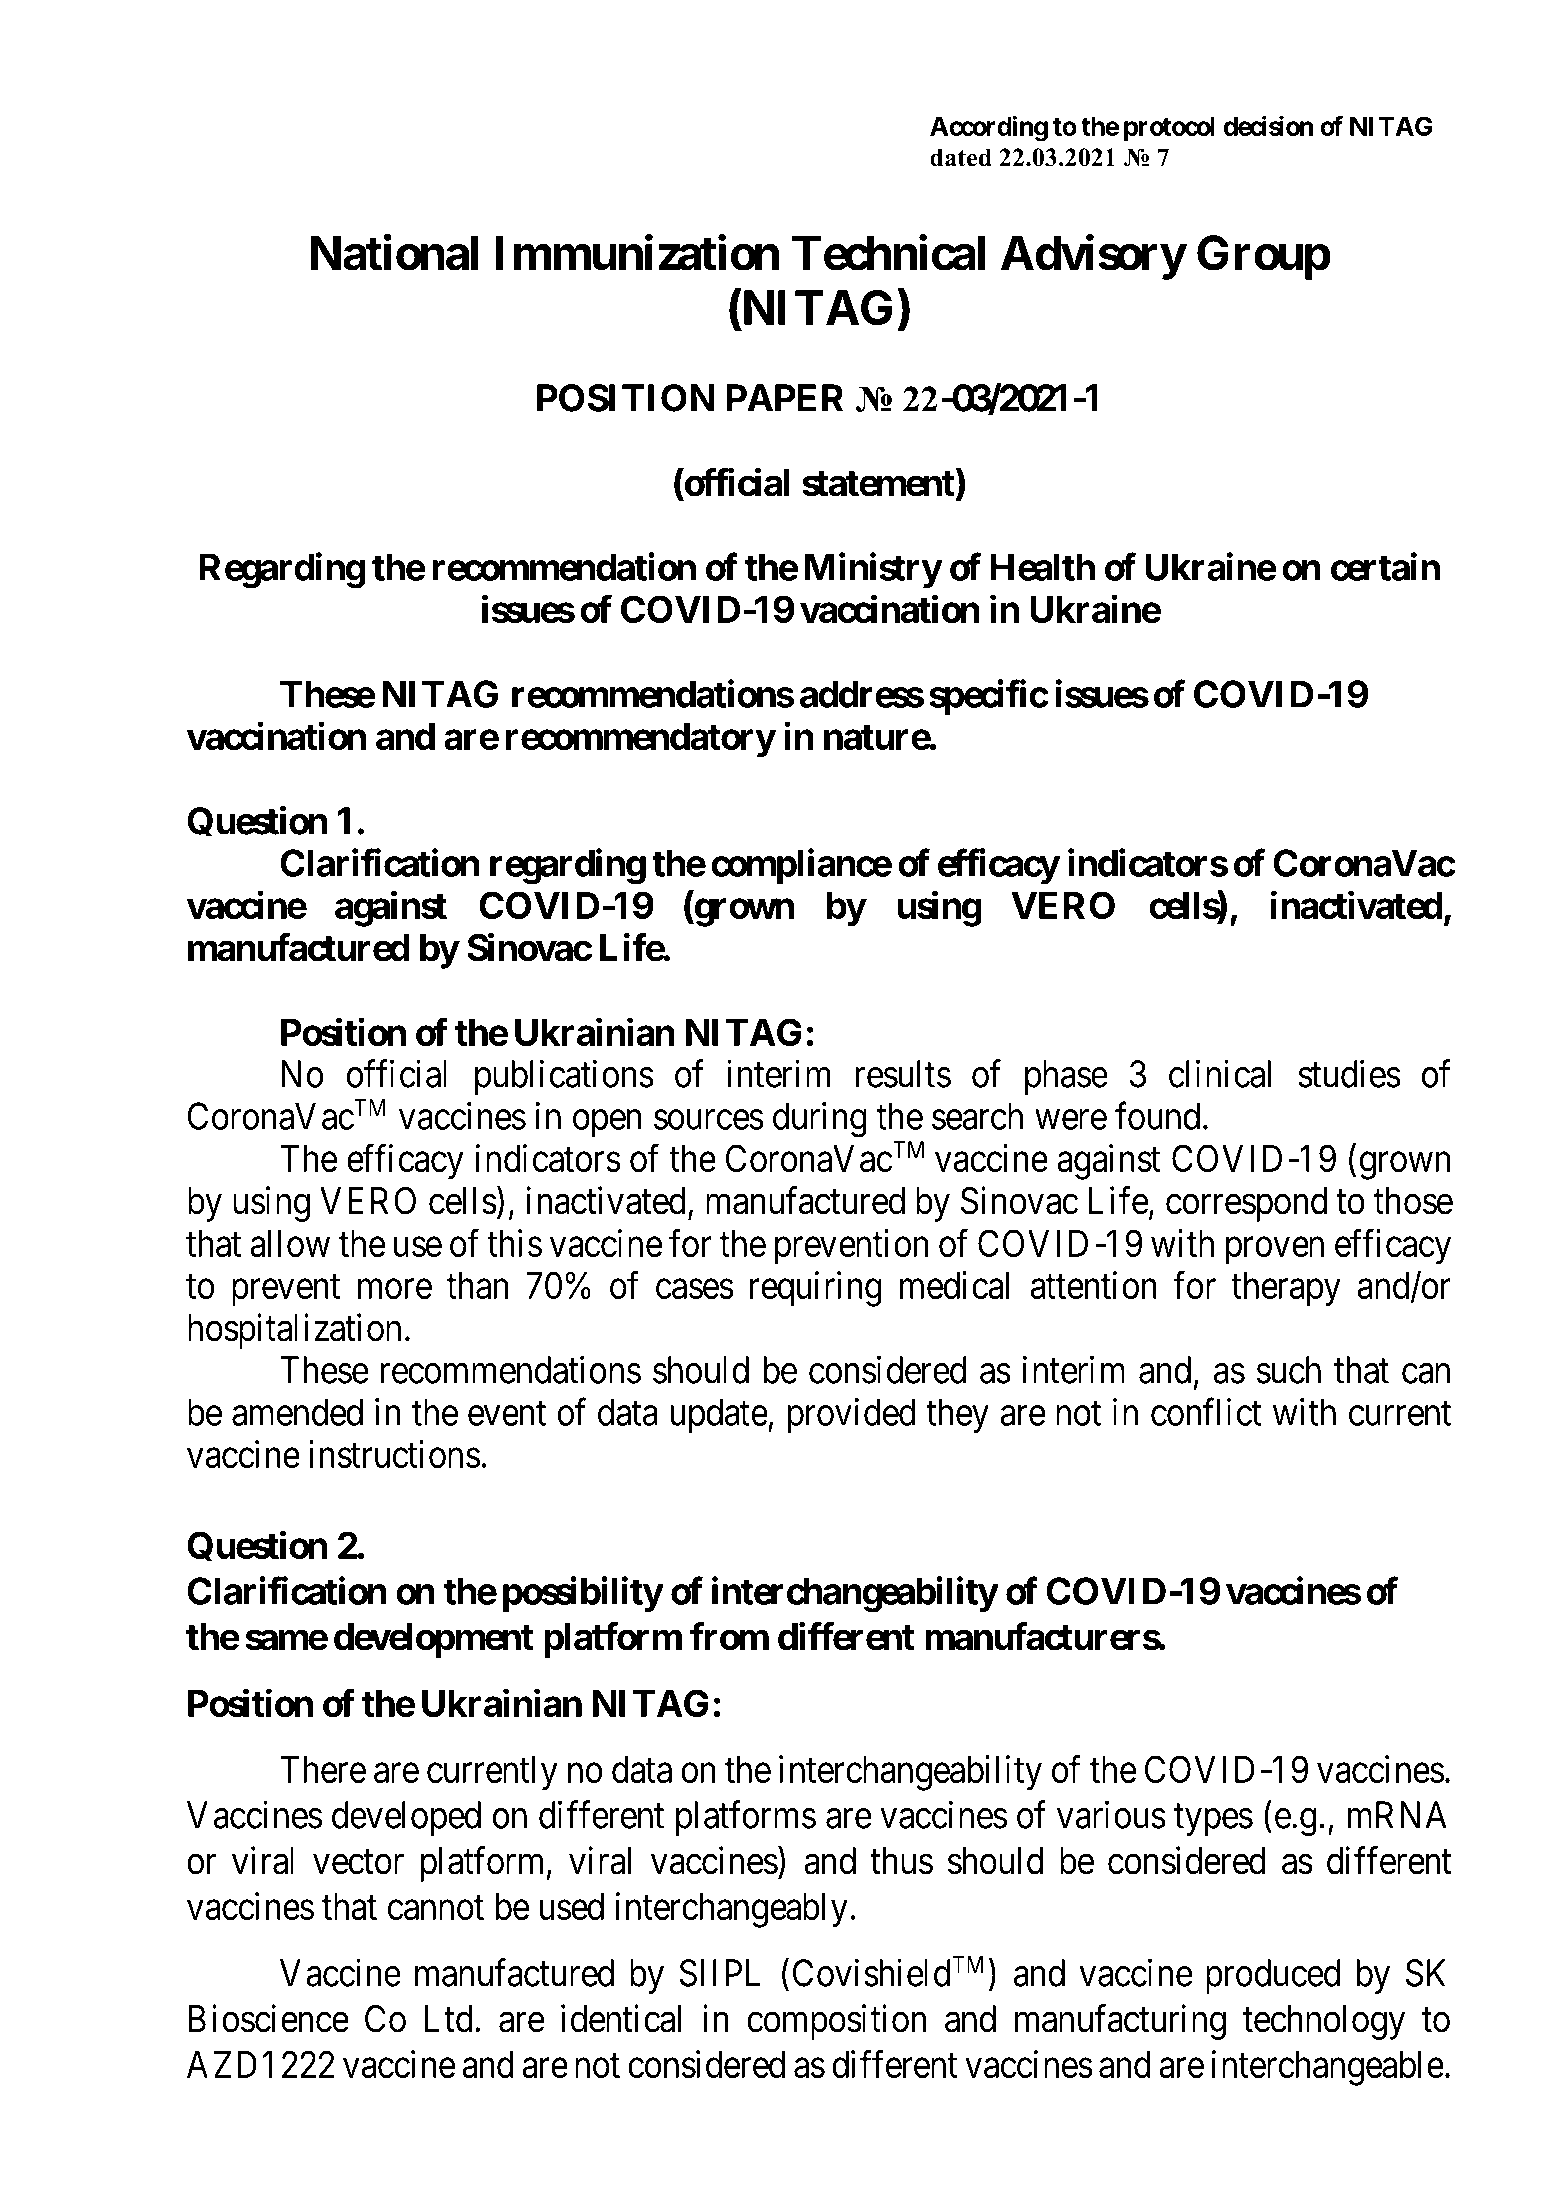  What do you see at coordinates (1220, 1074) in the screenshot?
I see `clinical` at bounding box center [1220, 1074].
